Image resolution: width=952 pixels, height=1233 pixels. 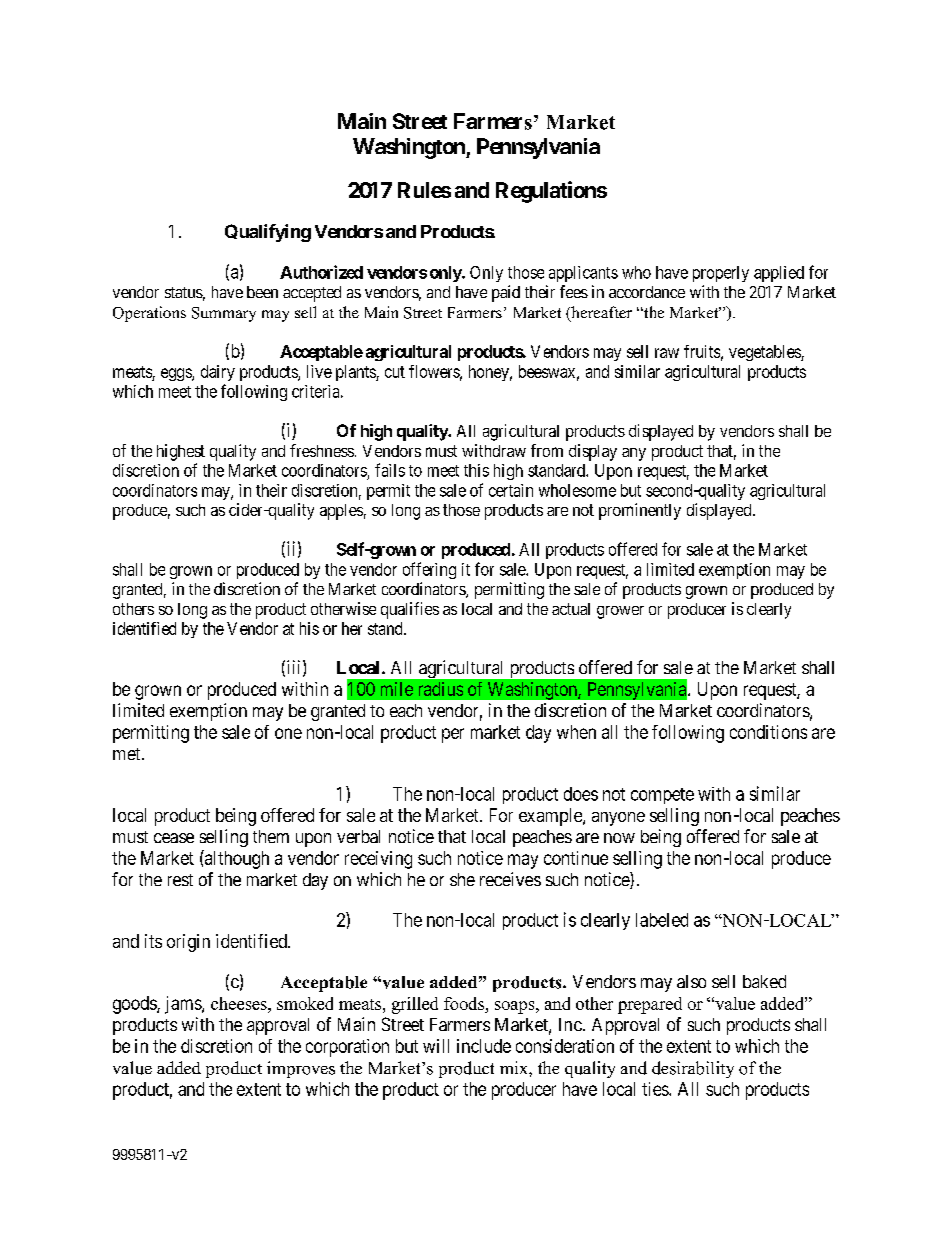 What do you see at coordinates (506, 293) in the document?
I see `paid` at bounding box center [506, 293].
